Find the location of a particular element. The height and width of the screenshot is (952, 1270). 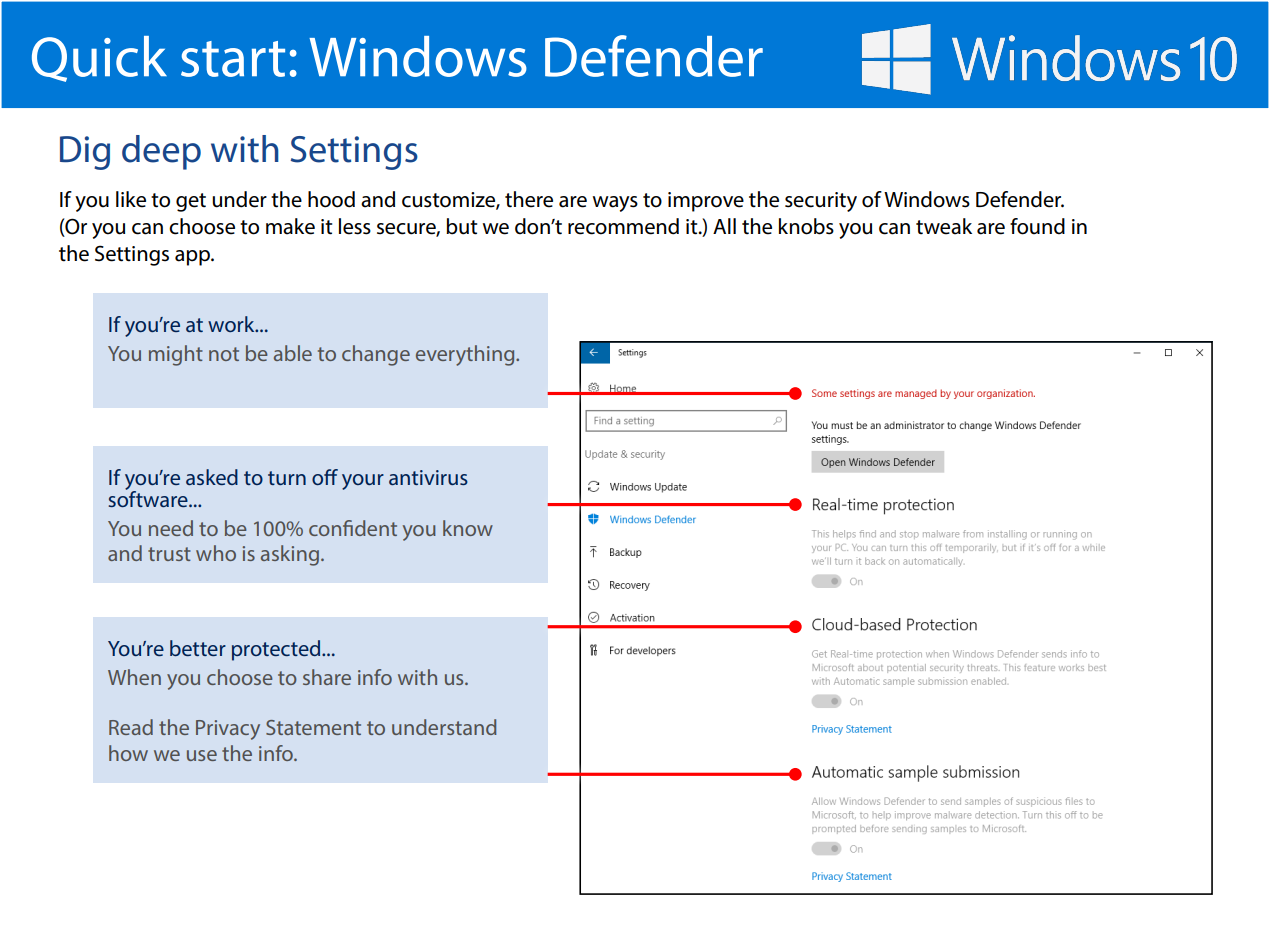

security is located at coordinates (821, 202).
